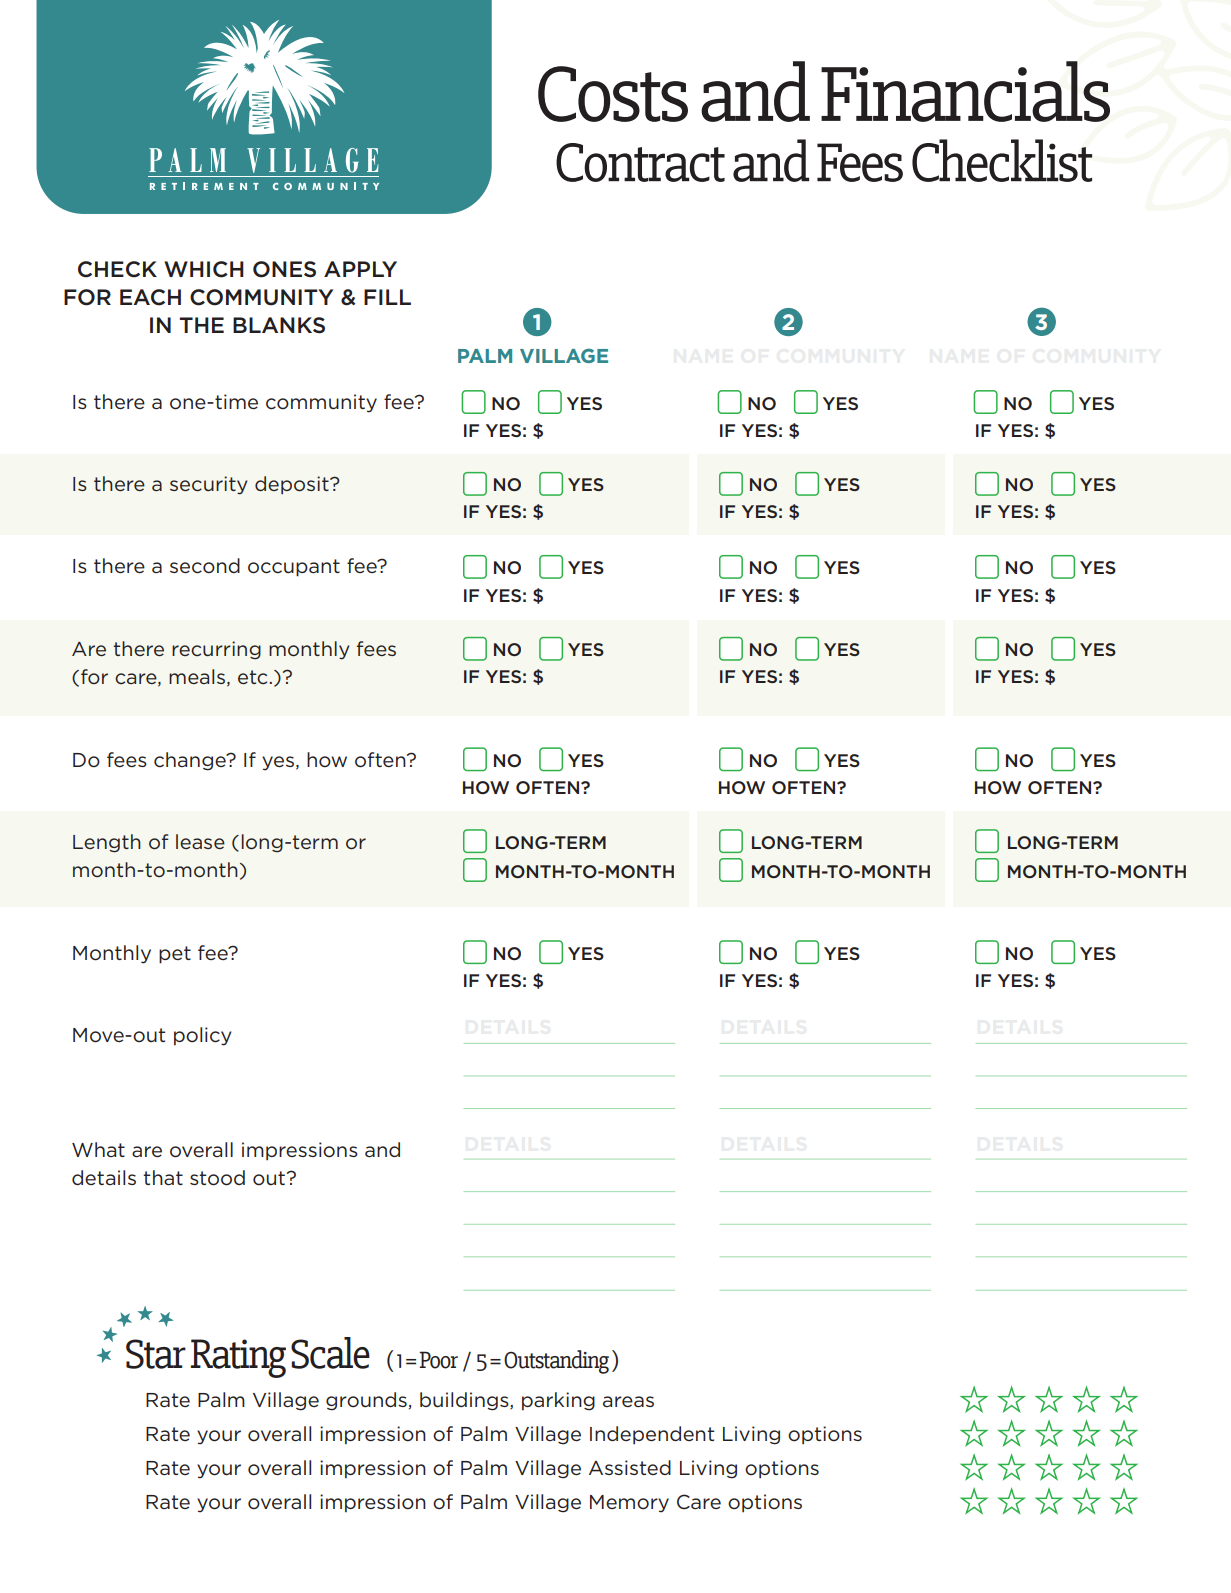  I want to click on Financials, so click(965, 91).
